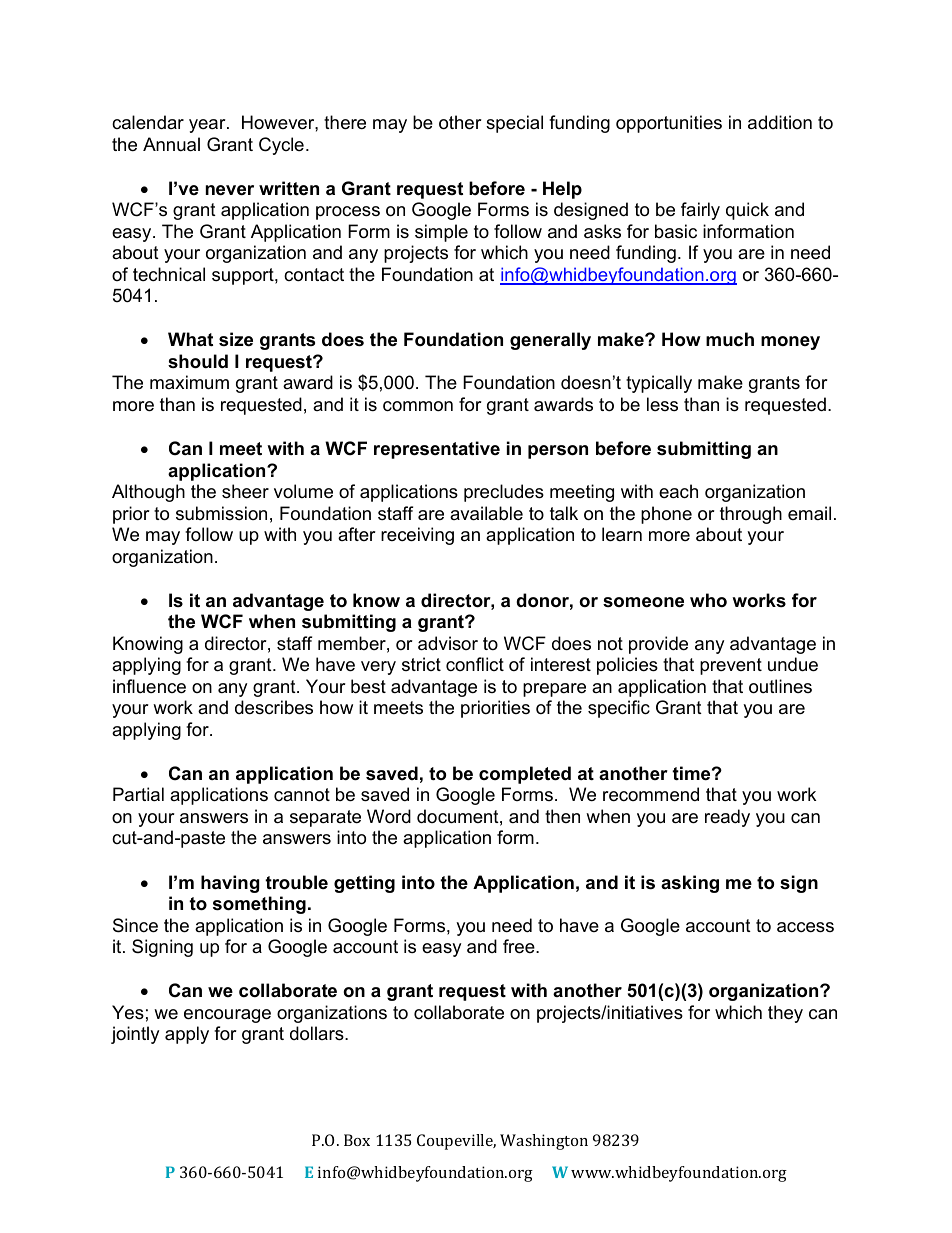 The image size is (952, 1233). Describe the element at coordinates (662, 404) in the image. I see `less` at that location.
